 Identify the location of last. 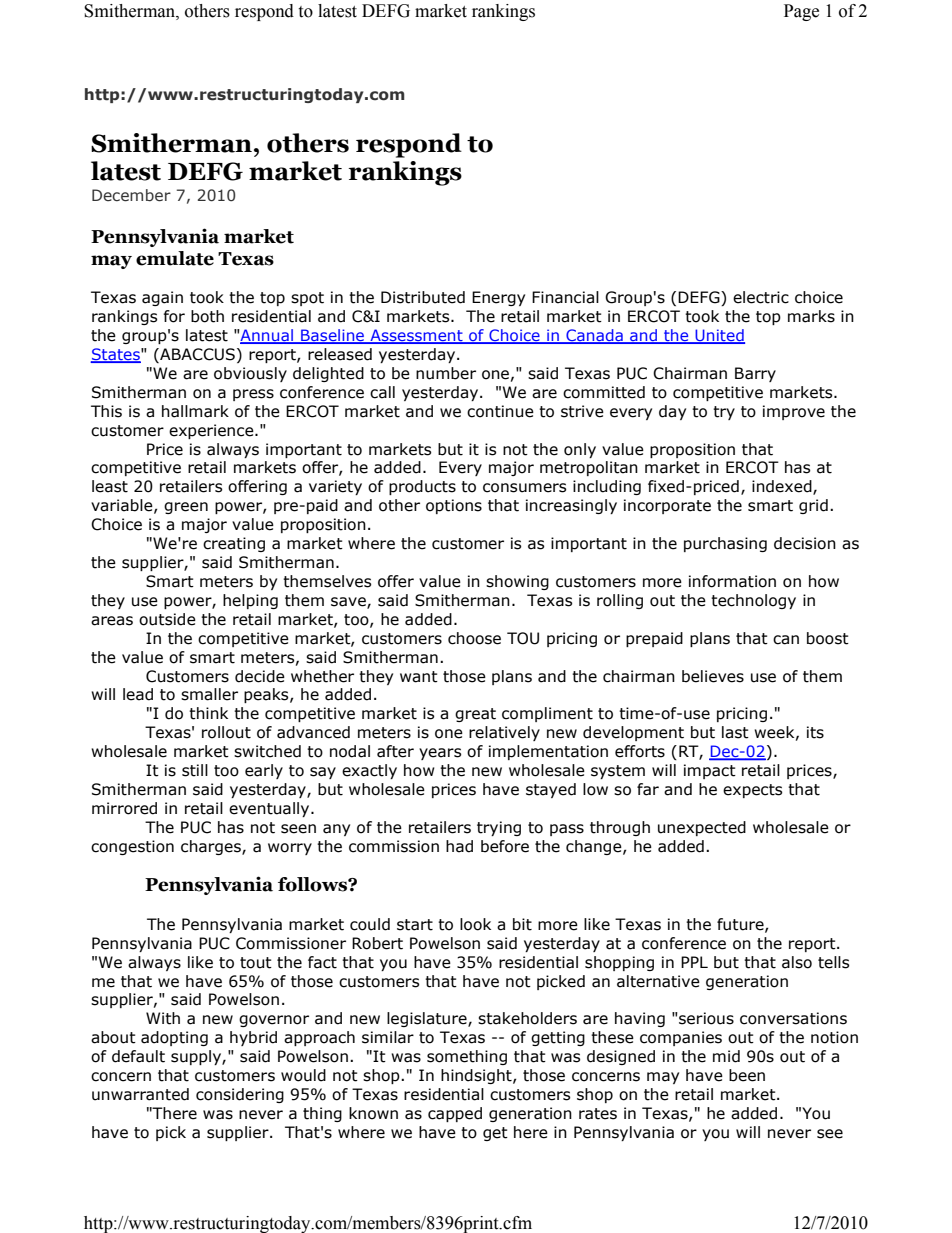
(735, 732).
